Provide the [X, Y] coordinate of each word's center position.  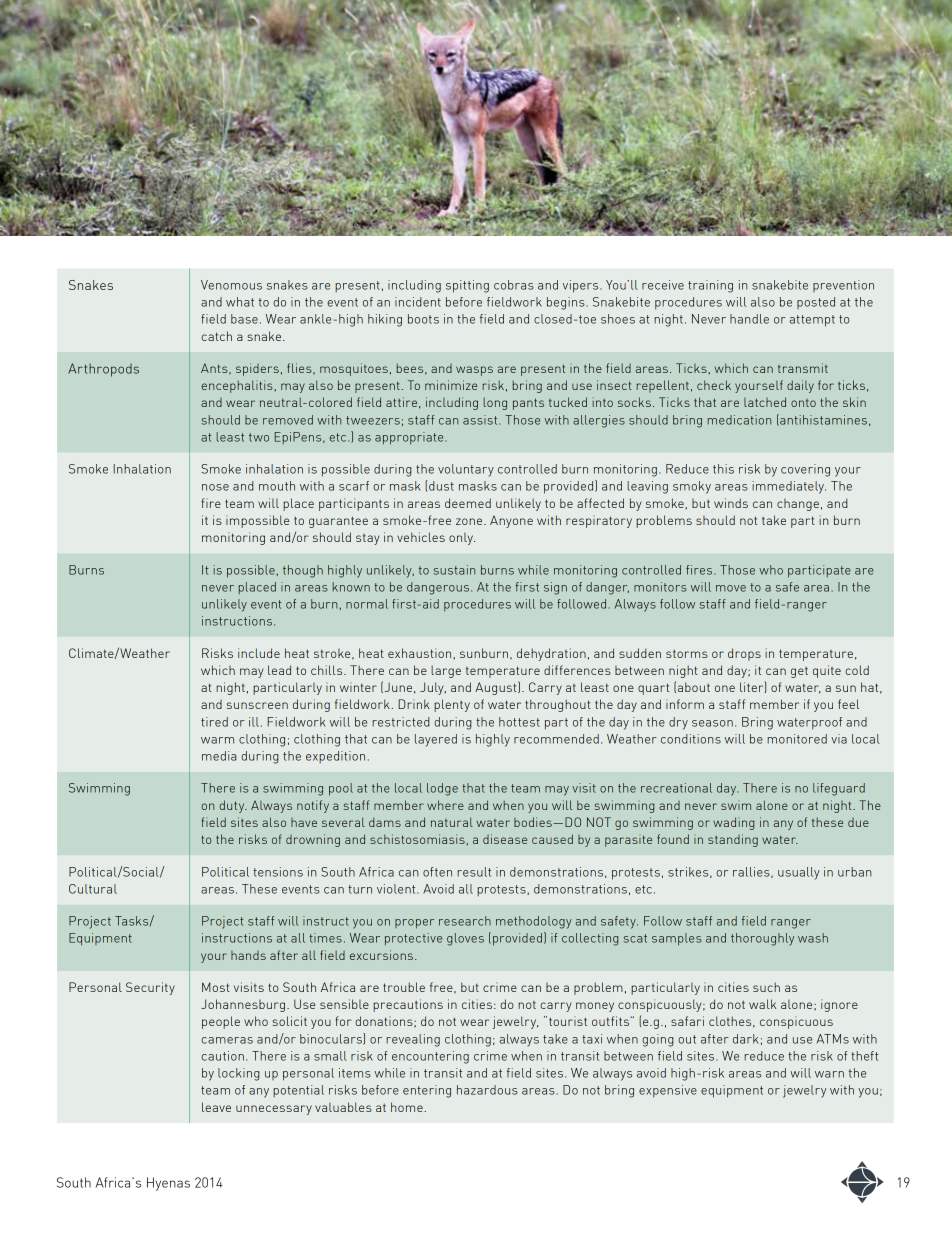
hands [248, 955]
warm [217, 740]
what [240, 302]
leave [216, 1107]
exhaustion [421, 653]
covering [805, 470]
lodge [442, 789]
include [259, 653]
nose [215, 487]
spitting [467, 286]
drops [744, 654]
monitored [797, 739]
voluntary [466, 470]
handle [749, 319]
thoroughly [762, 939]
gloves [465, 939]
